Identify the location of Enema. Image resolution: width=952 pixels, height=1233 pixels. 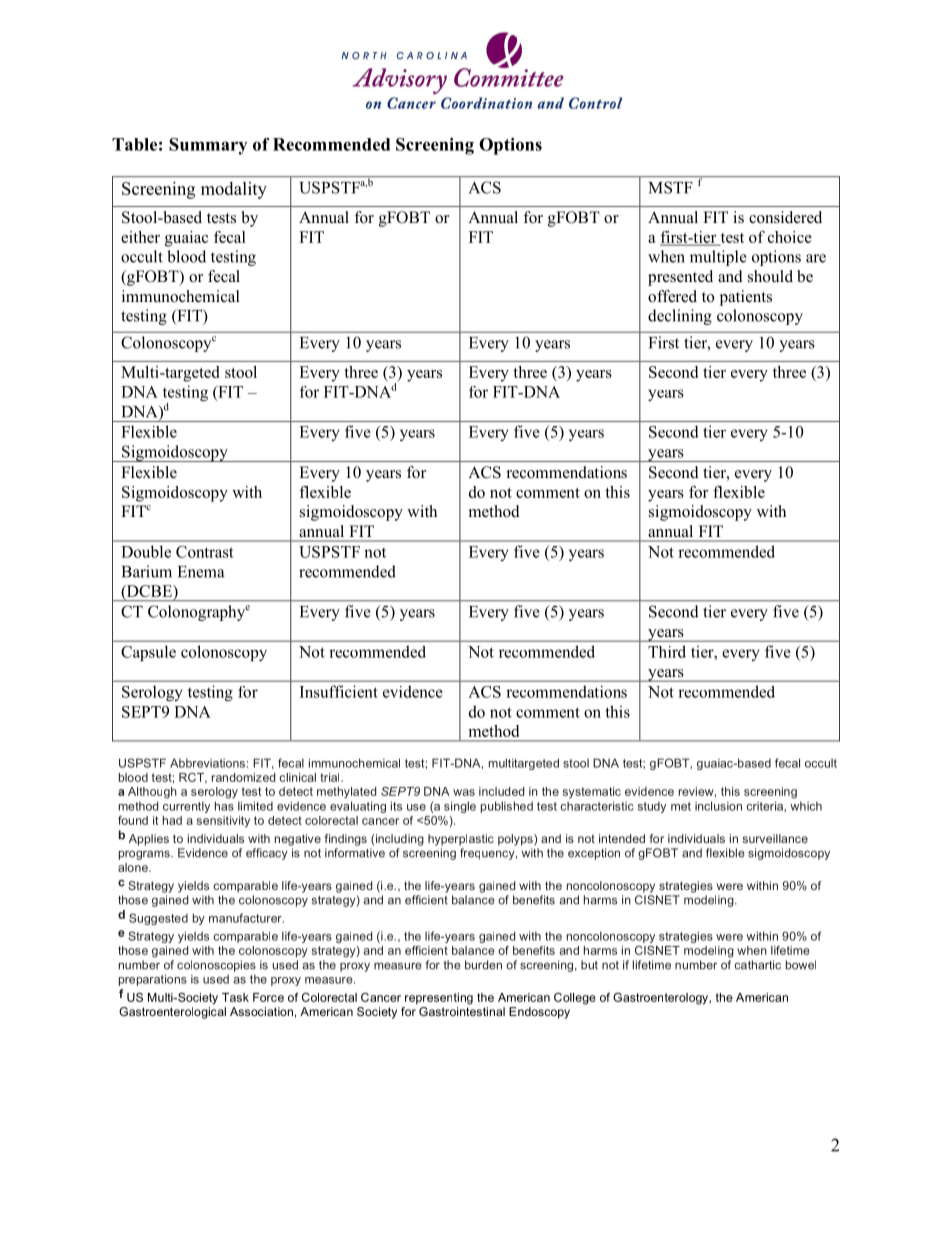
(201, 572).
